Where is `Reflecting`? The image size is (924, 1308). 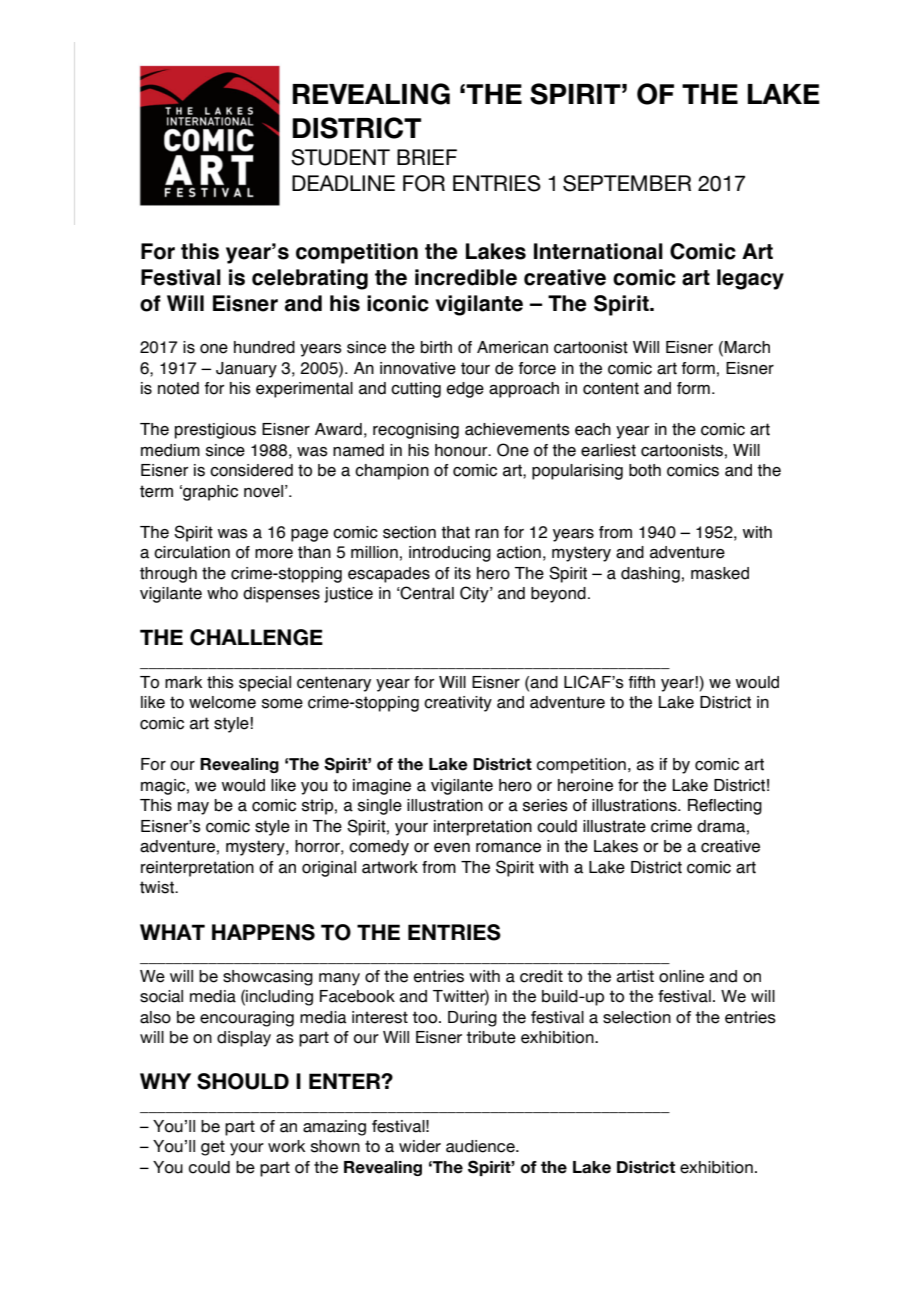
Reflecting is located at coordinates (725, 807).
